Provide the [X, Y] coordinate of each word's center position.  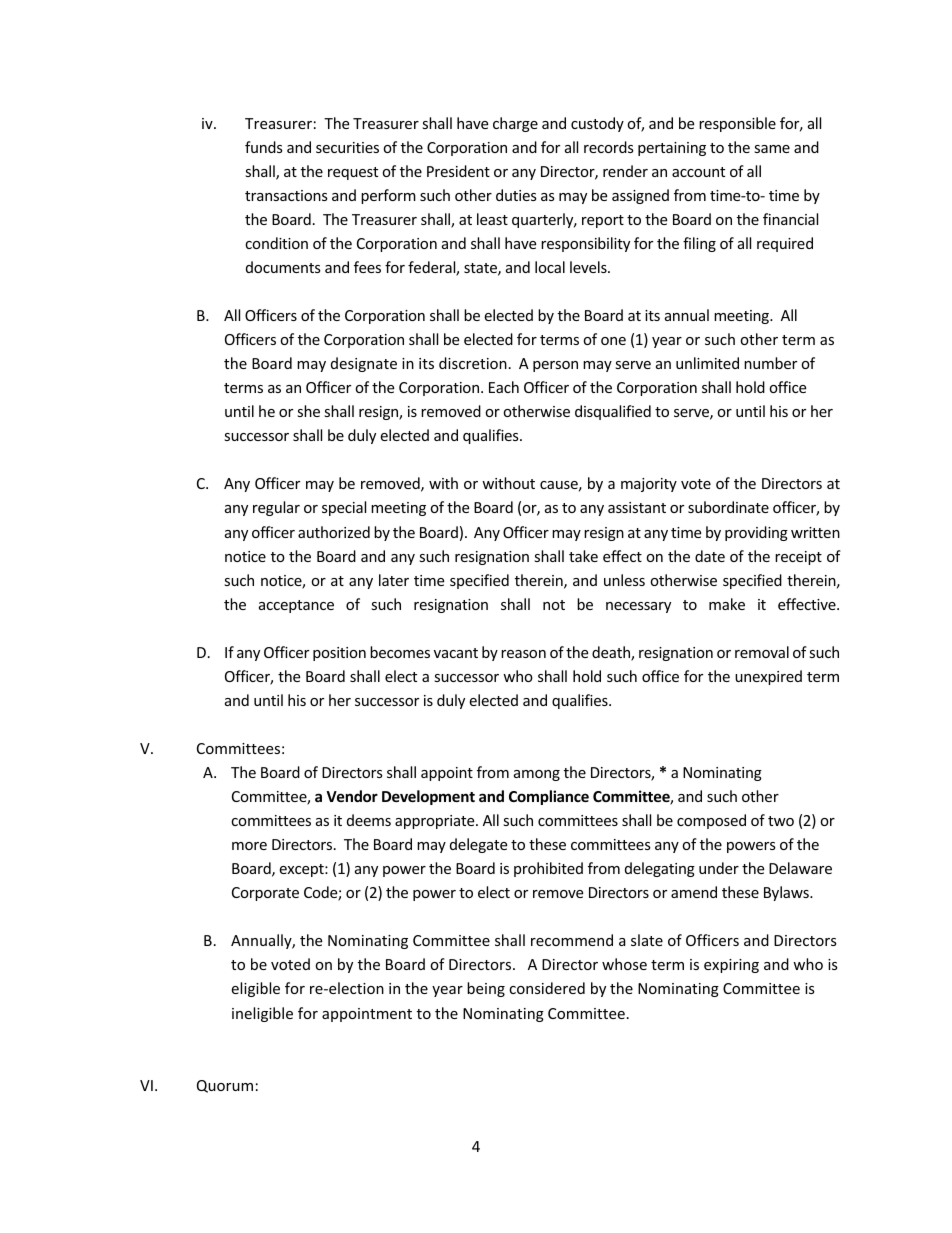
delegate [478, 845]
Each [504, 387]
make [727, 604]
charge [515, 124]
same [772, 149]
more [249, 846]
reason [523, 654]
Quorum [225, 1086]
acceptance [296, 606]
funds [264, 147]
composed [711, 821]
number [770, 363]
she [308, 411]
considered [547, 988]
